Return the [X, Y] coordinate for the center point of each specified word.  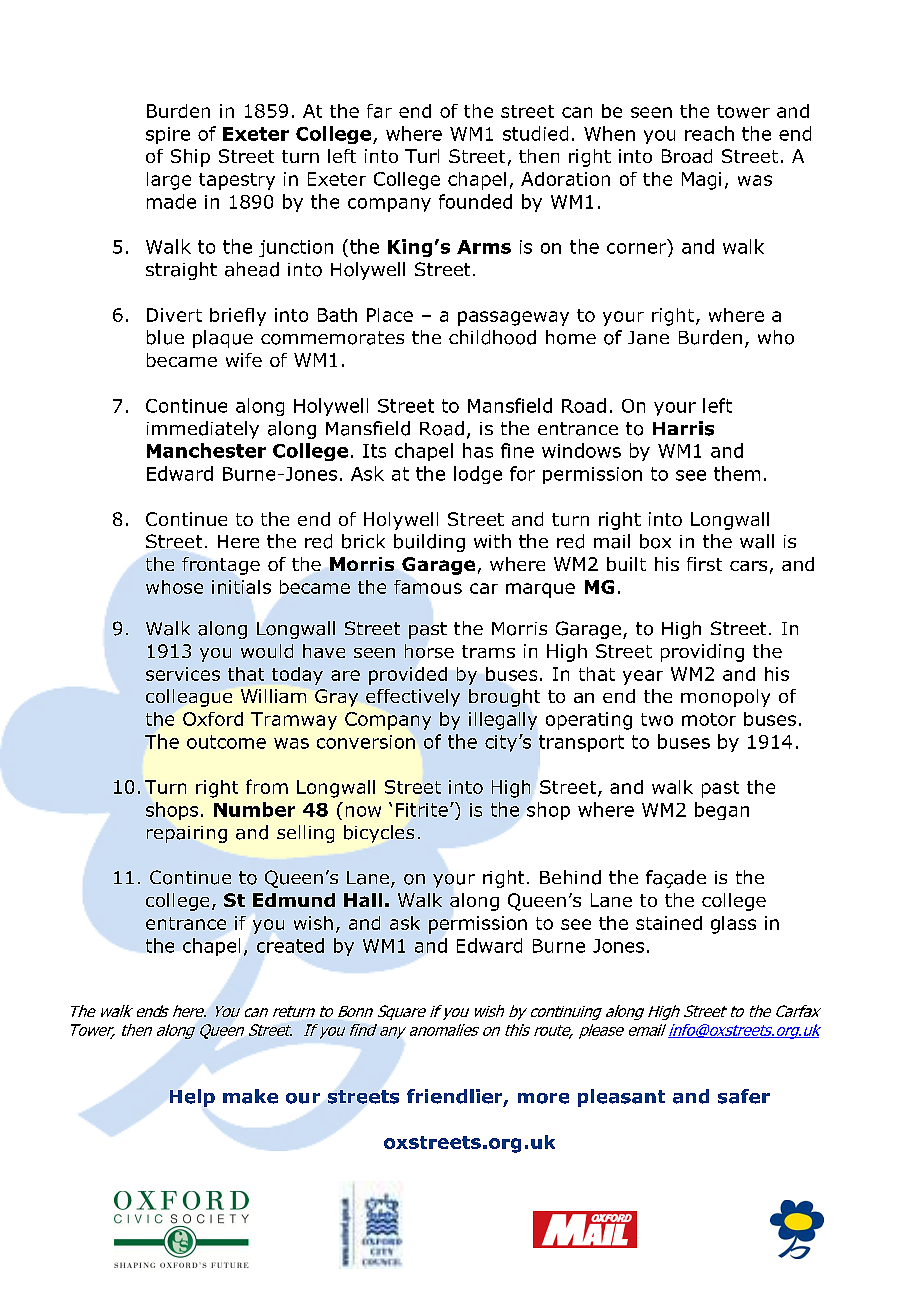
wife [244, 360]
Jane [648, 338]
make [250, 1096]
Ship [190, 158]
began [722, 811]
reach [709, 133]
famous [428, 587]
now [363, 811]
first [704, 564]
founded [475, 201]
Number [254, 809]
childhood [492, 337]
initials [241, 587]
